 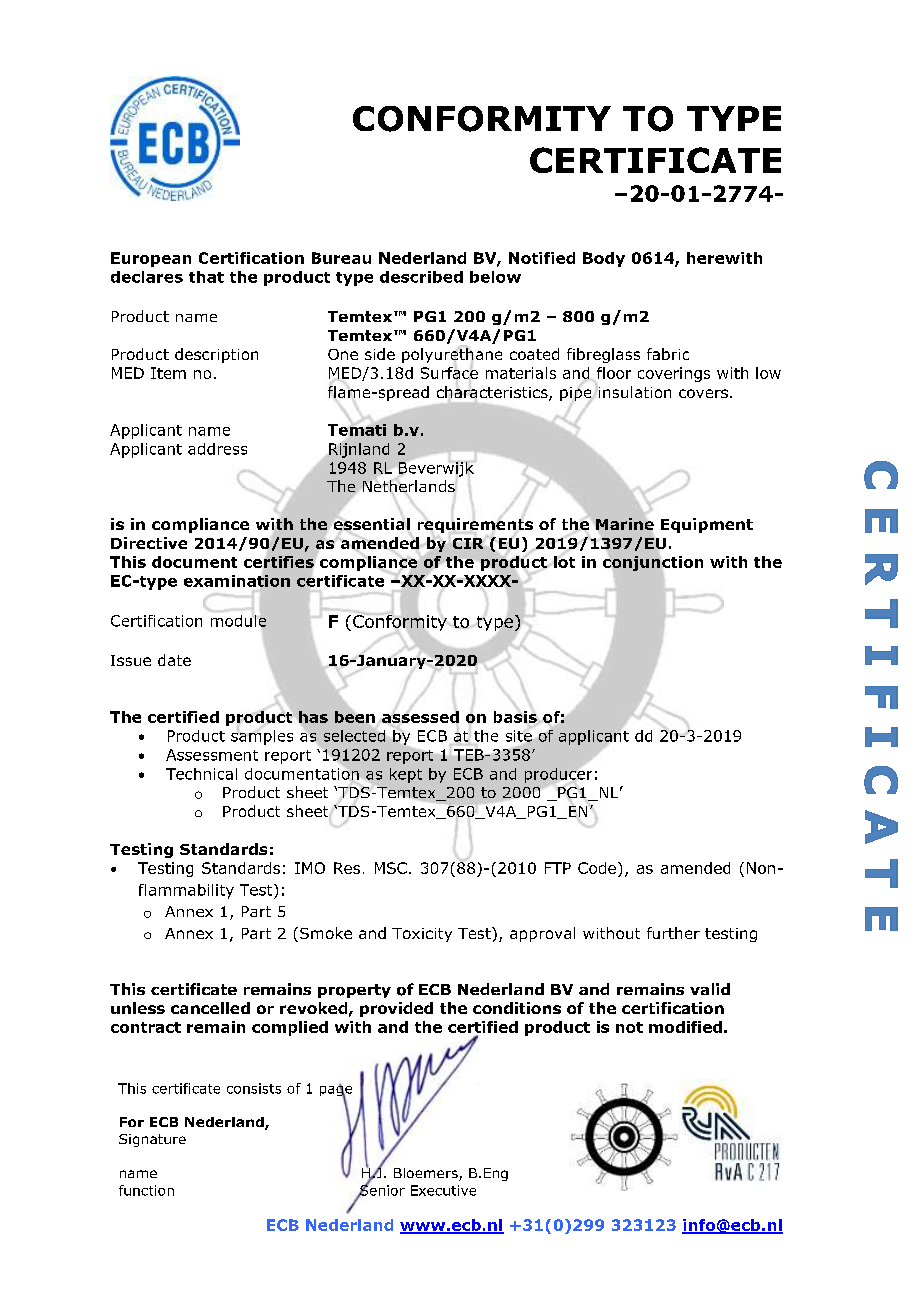 I want to click on Code, so click(x=597, y=868).
